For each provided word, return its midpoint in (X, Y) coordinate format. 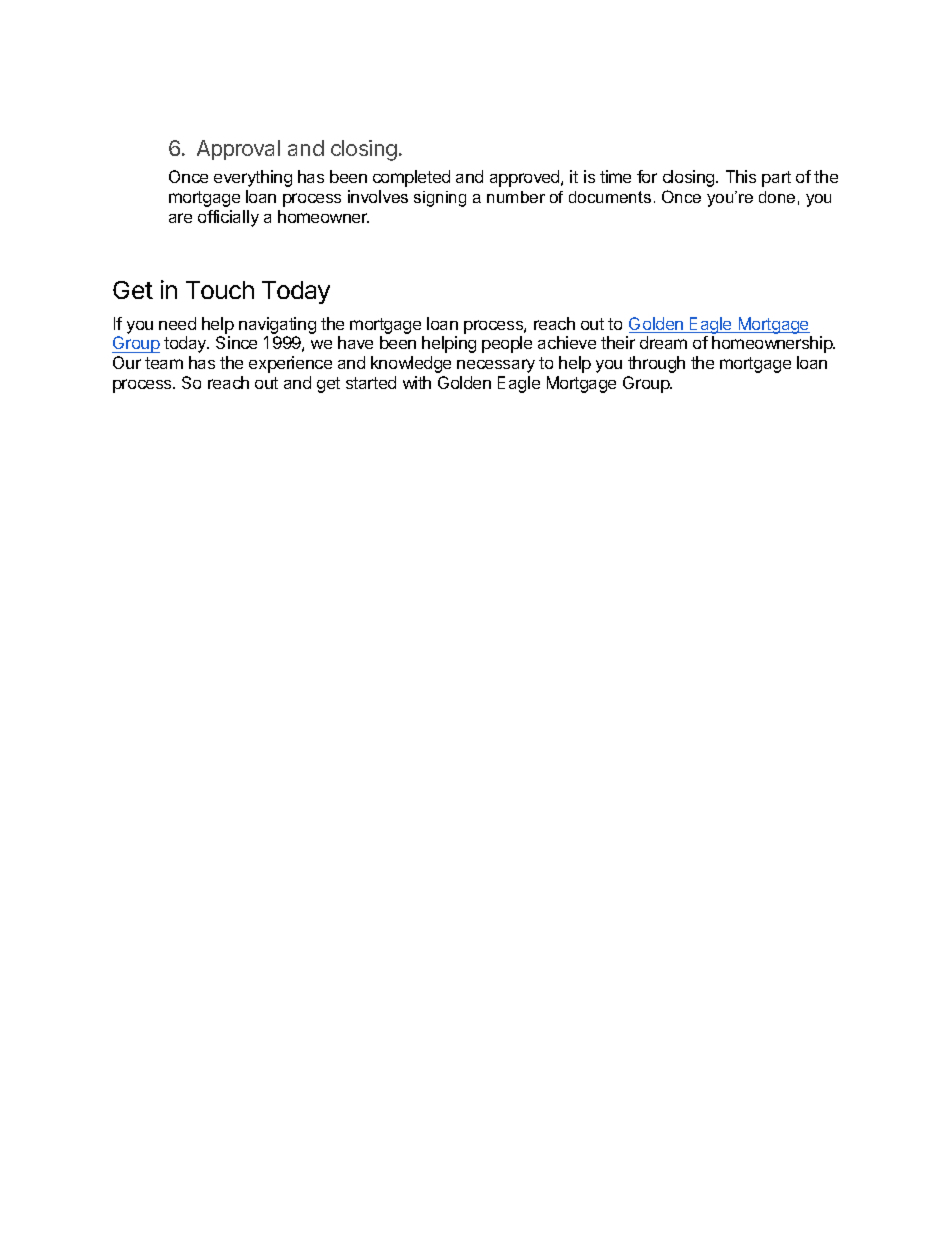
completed (411, 178)
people (507, 344)
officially (228, 218)
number (516, 197)
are (180, 218)
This (741, 176)
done (777, 197)
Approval (238, 150)
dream (663, 342)
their (618, 342)
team (164, 363)
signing (440, 199)
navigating (277, 325)
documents (610, 197)
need (177, 323)
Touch (220, 290)
